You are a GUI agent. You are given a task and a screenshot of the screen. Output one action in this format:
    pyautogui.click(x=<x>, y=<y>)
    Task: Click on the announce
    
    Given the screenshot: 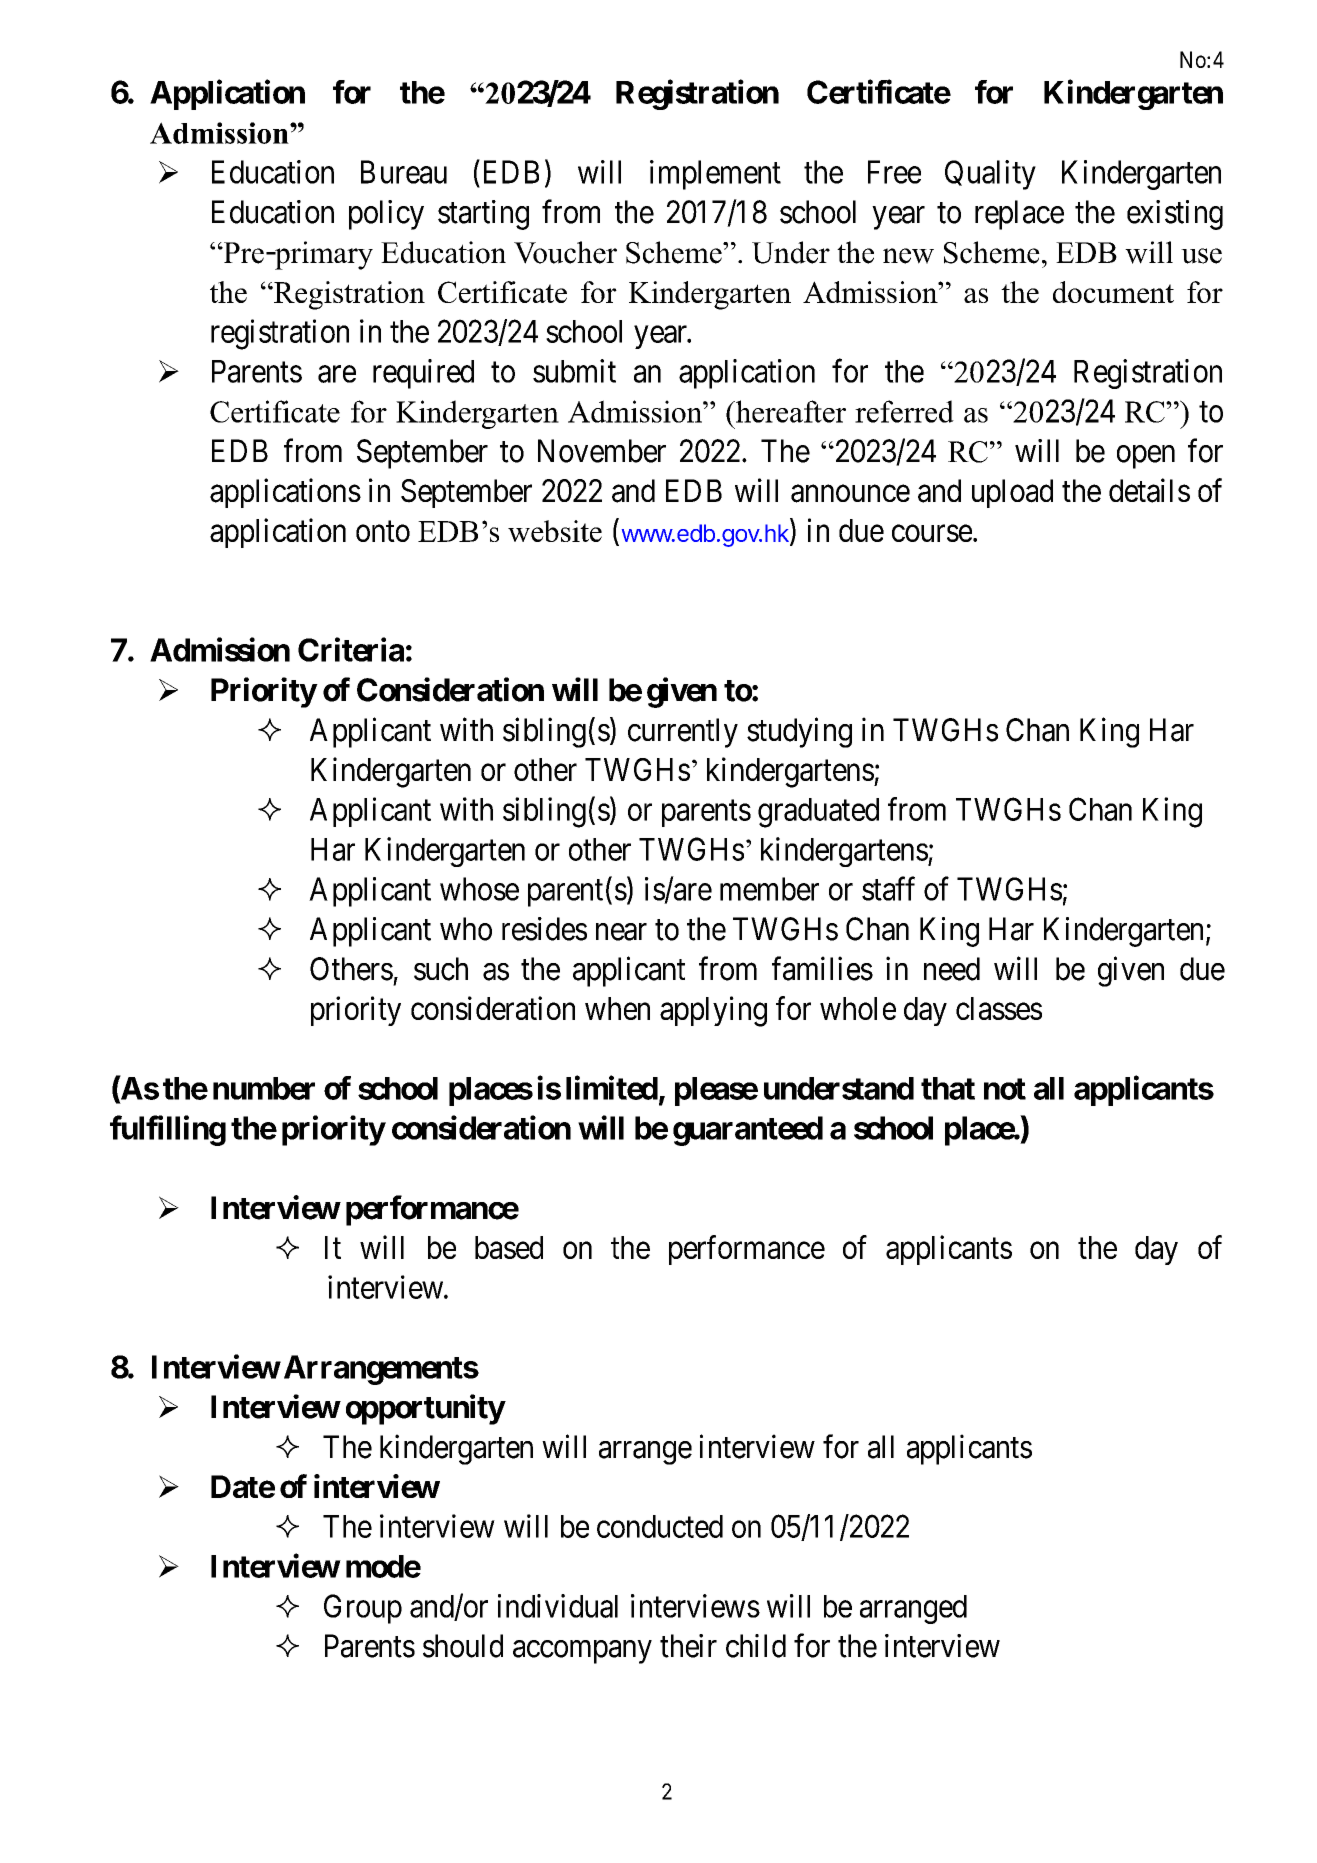 What is the action you would take?
    pyautogui.click(x=850, y=494)
